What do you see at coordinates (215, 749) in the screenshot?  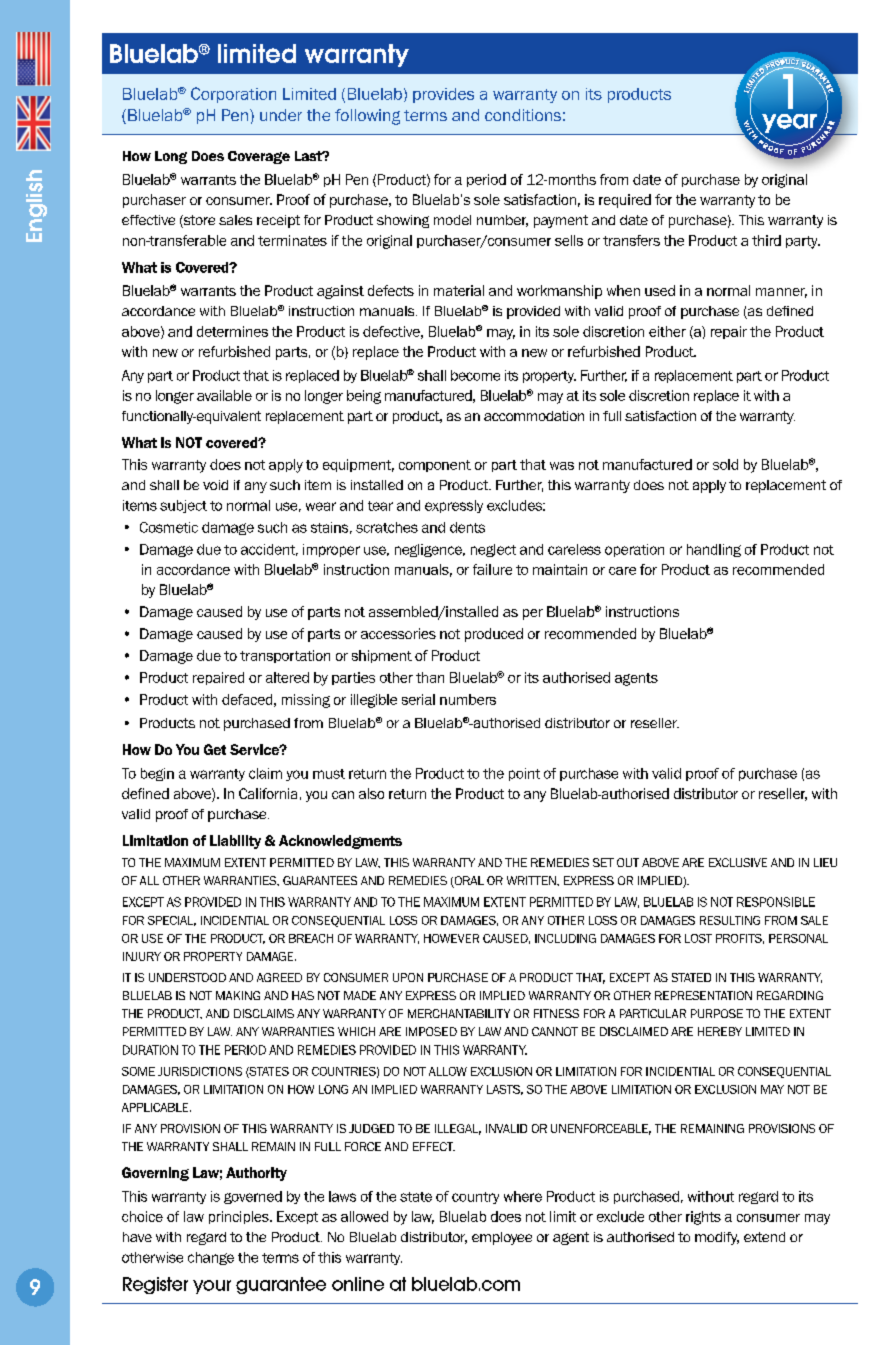 I see `Get` at bounding box center [215, 749].
